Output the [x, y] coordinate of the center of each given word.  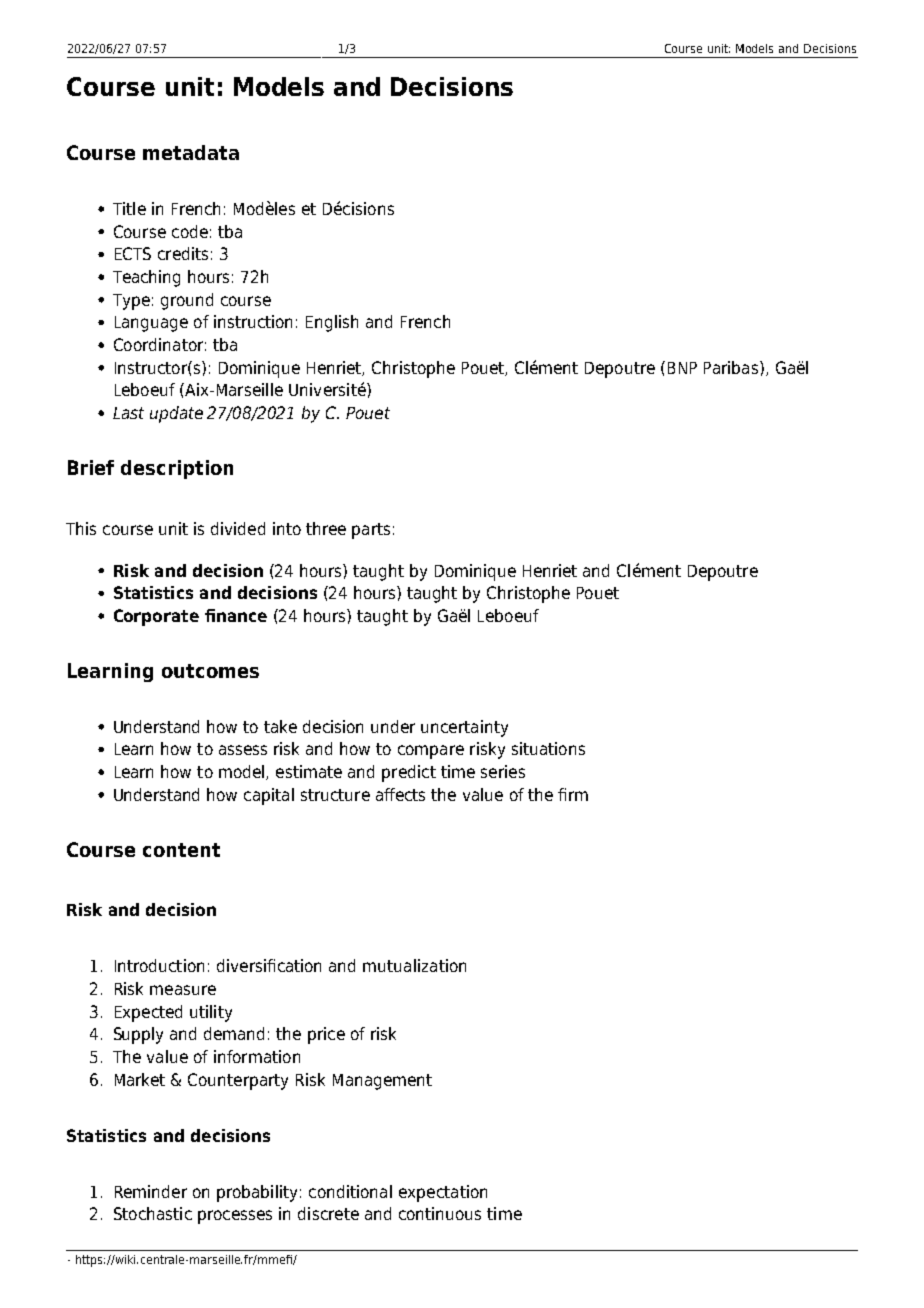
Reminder [151, 1191]
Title [129, 208]
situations [548, 748]
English [332, 323]
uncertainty [464, 728]
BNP [682, 368]
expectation [443, 1193]
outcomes [210, 671]
